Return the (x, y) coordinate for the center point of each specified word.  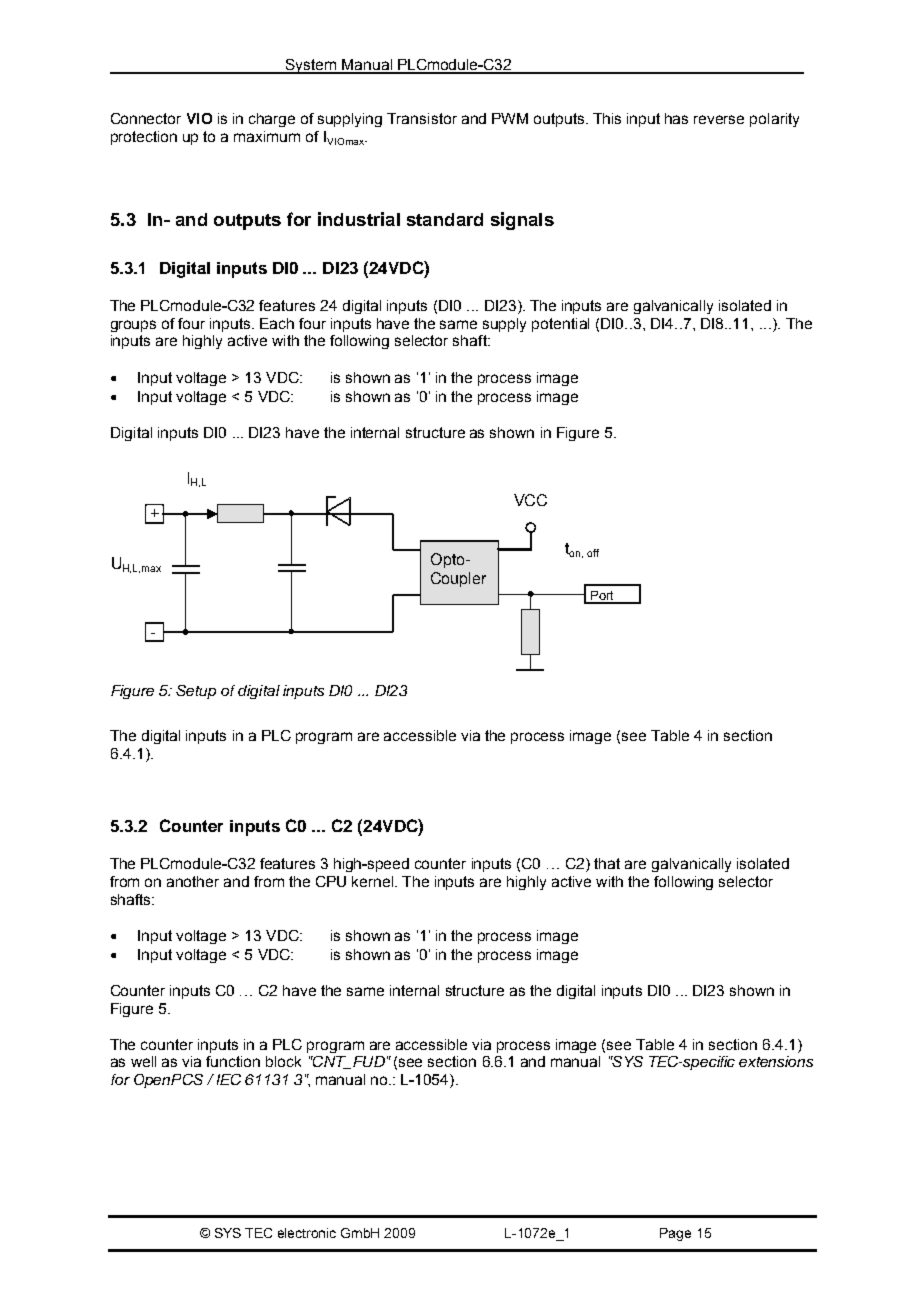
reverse (719, 119)
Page (675, 1234)
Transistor (422, 118)
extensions (776, 1061)
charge (272, 120)
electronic (307, 1233)
